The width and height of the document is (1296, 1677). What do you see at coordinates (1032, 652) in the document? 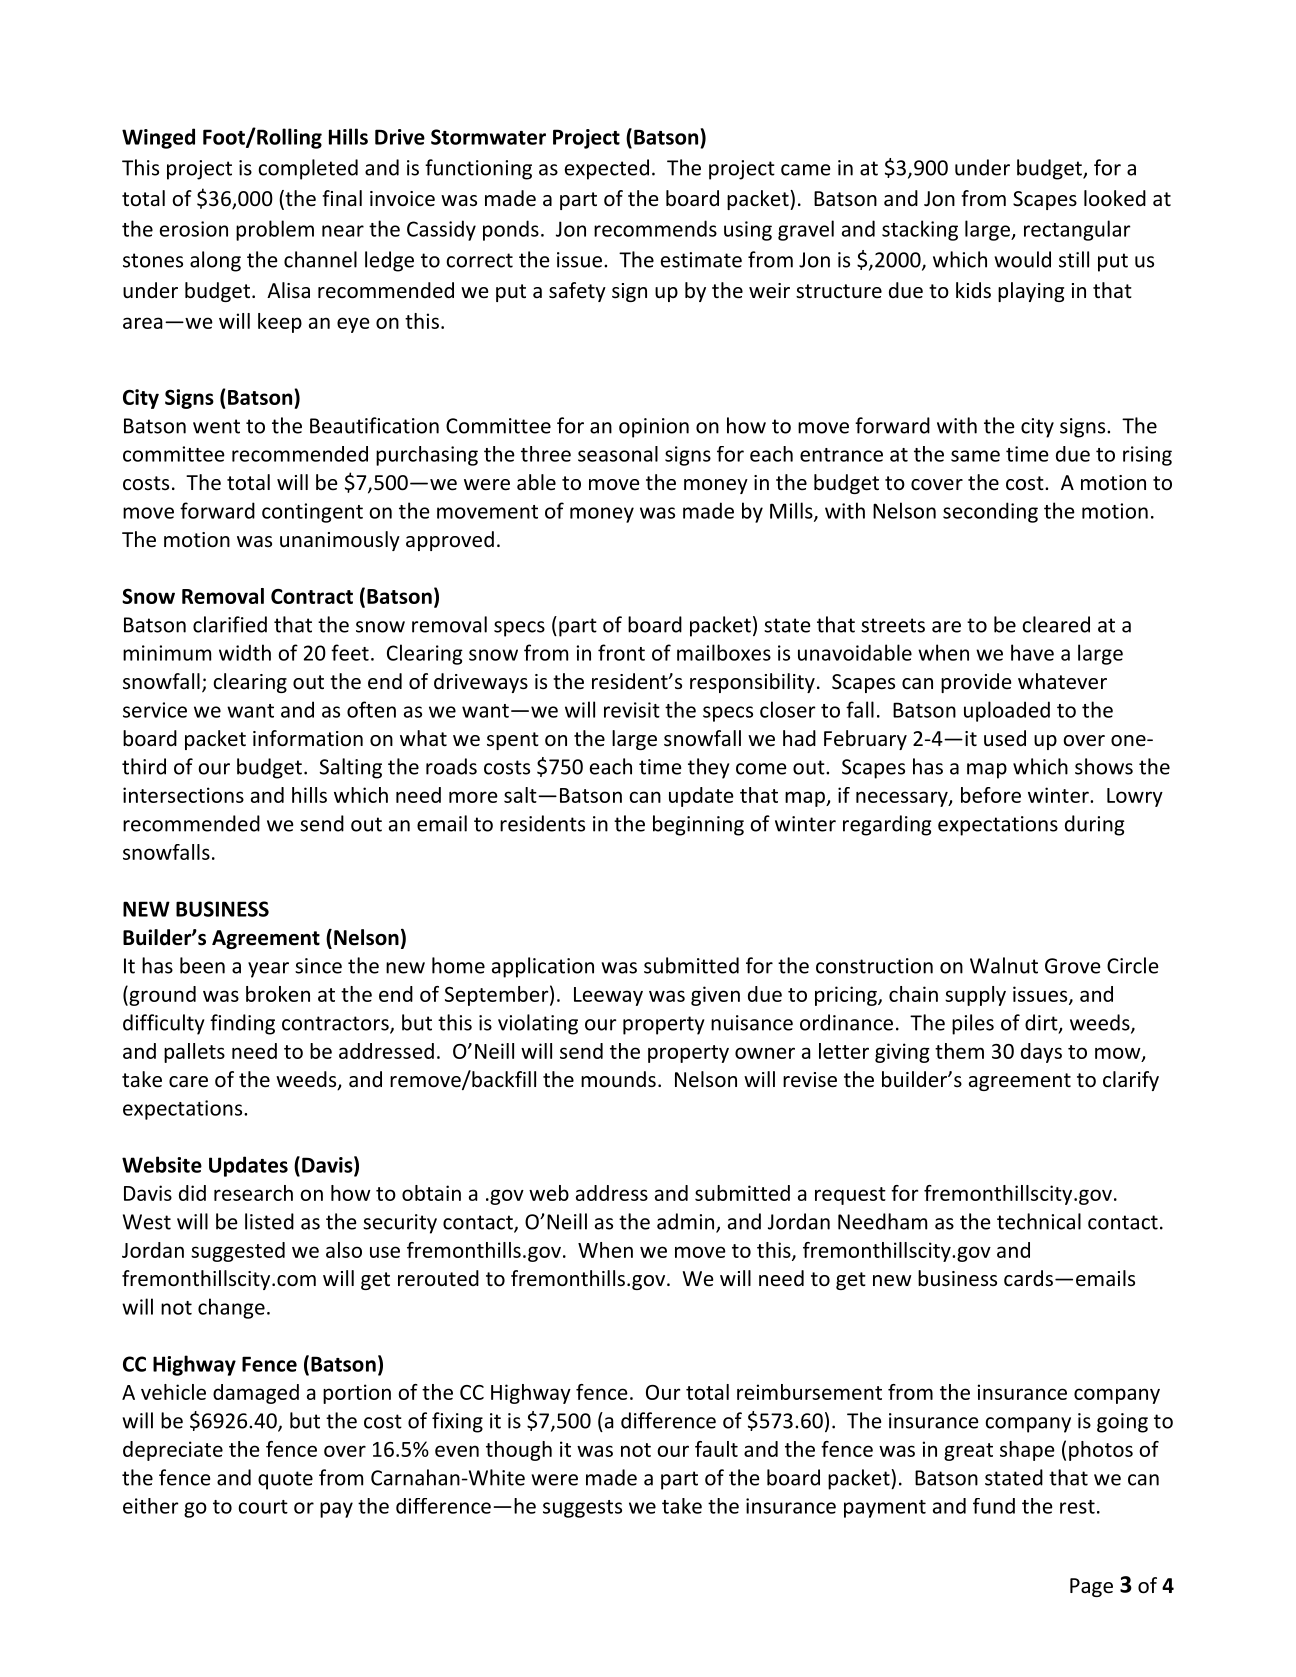
I see `have` at bounding box center [1032, 652].
